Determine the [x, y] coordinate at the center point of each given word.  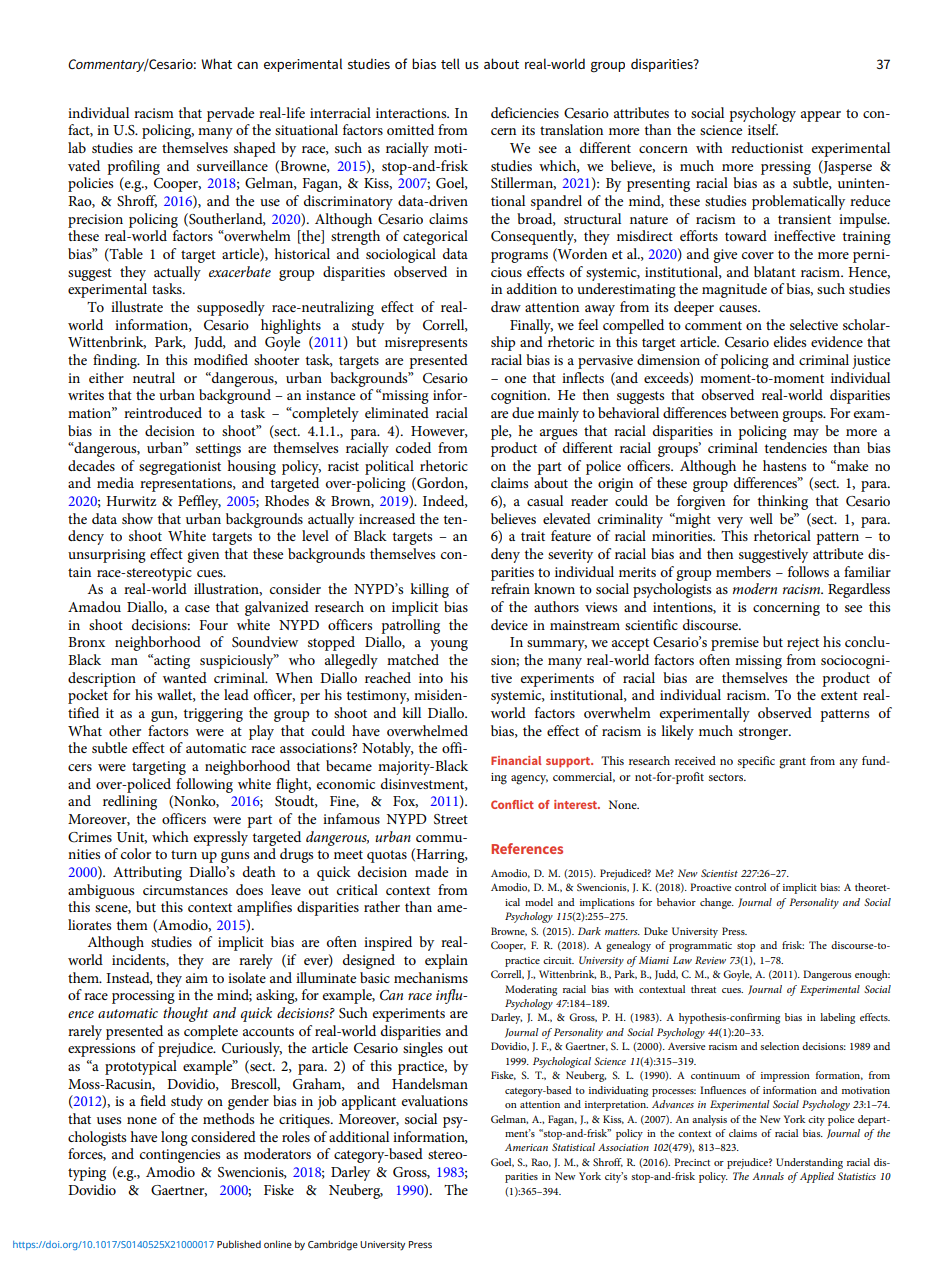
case [197, 608]
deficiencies [525, 112]
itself [763, 129]
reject [803, 644]
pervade [230, 114]
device [509, 624]
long [174, 1138]
